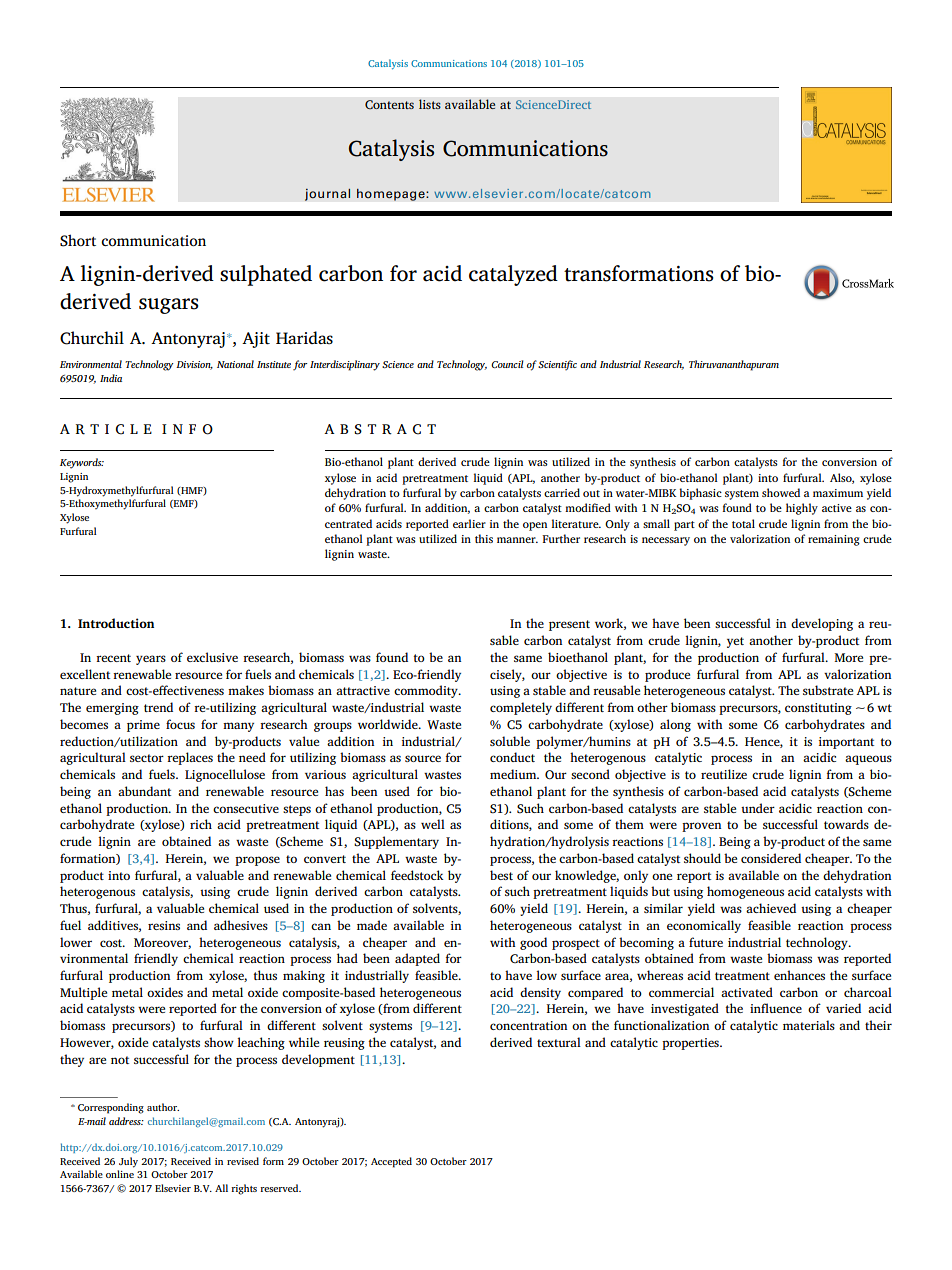 This screenshot has height=1270, width=952. I want to click on earlier, so click(469, 523).
